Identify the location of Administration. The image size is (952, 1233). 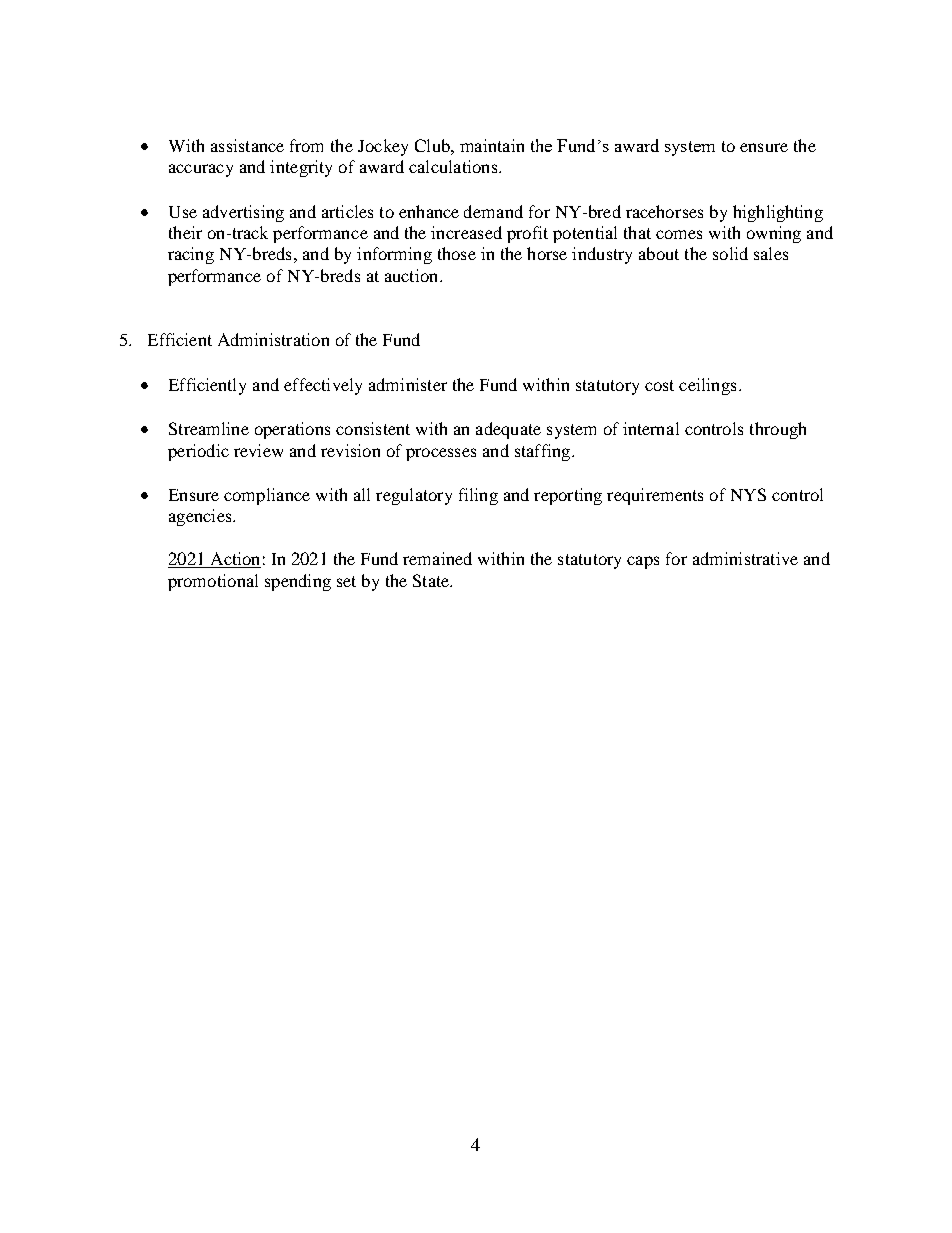
(273, 339).
